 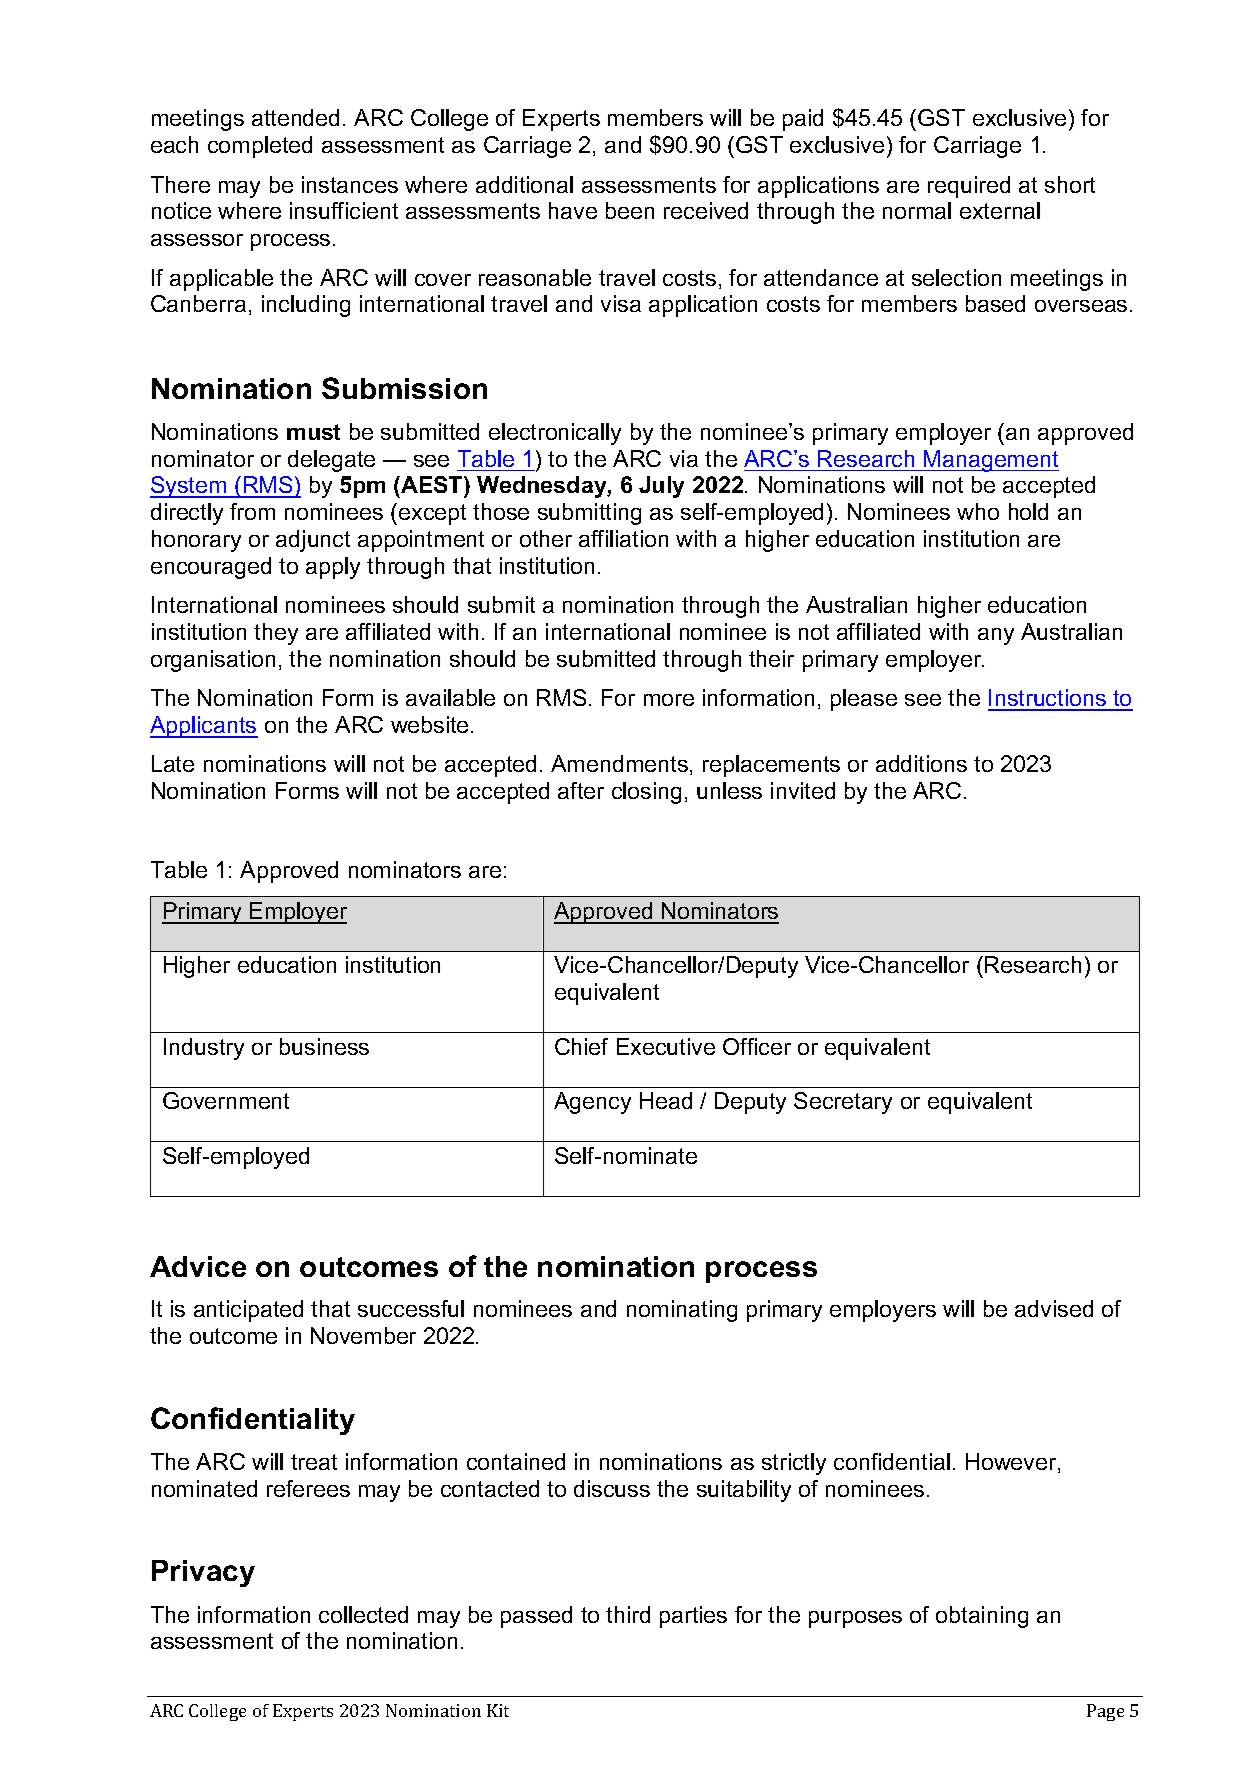 I want to click on required, so click(x=969, y=187).
